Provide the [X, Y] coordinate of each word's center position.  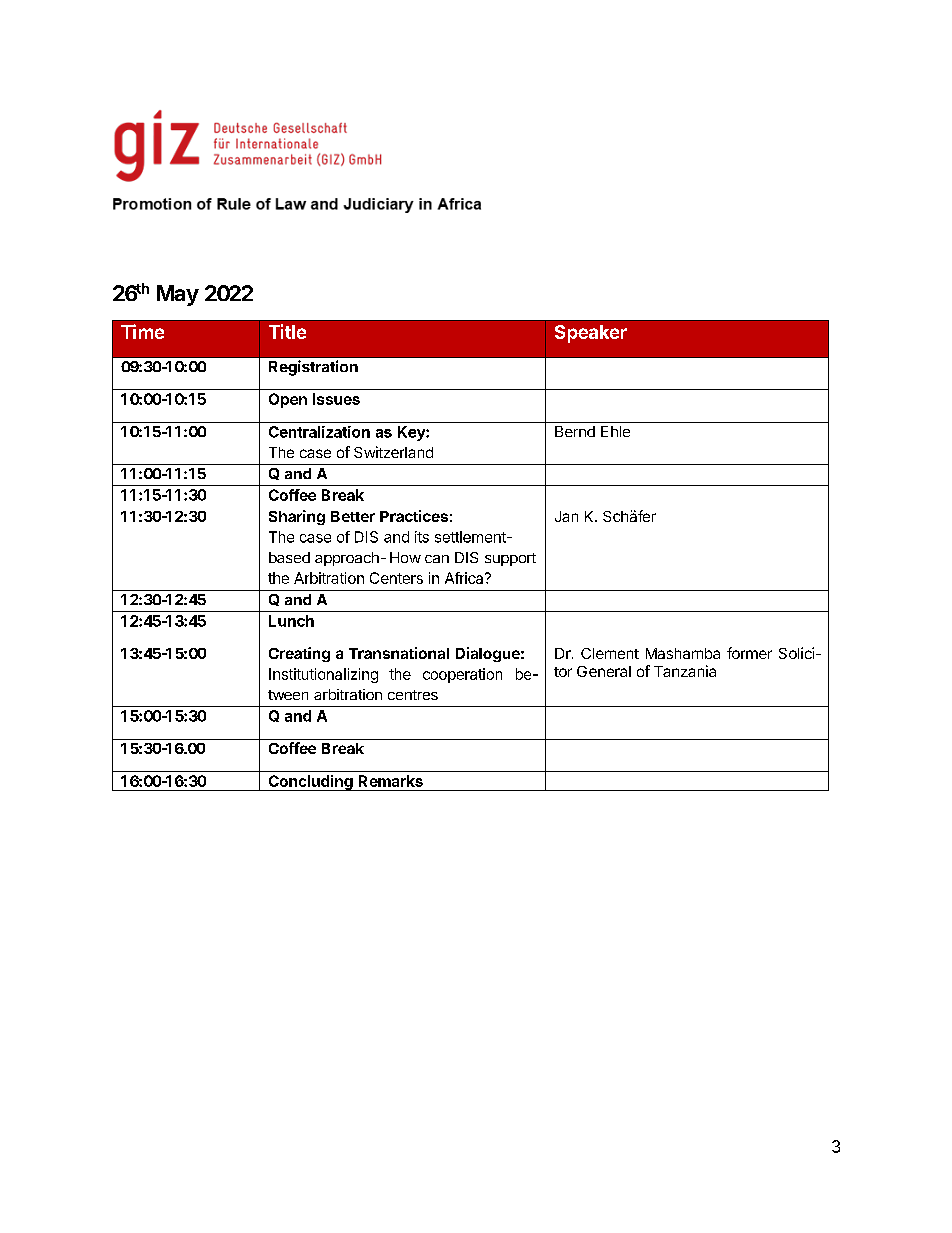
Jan [566, 516]
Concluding [310, 783]
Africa [465, 578]
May [178, 295]
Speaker [591, 334]
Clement [610, 653]
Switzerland [393, 452]
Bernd [575, 431]
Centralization [319, 432]
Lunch [291, 621]
